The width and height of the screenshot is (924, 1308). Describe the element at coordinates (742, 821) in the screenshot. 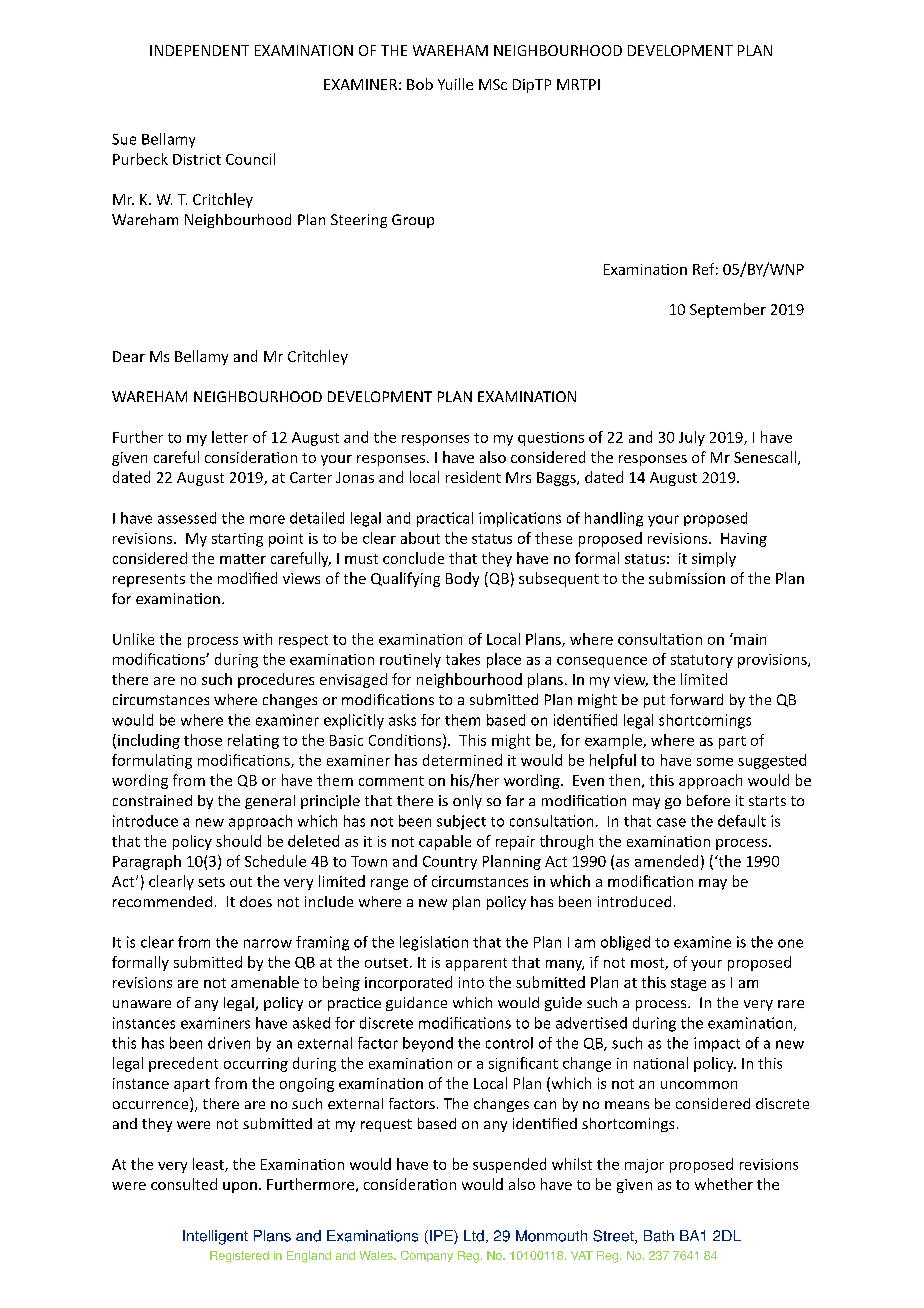

I see `default` at that location.
